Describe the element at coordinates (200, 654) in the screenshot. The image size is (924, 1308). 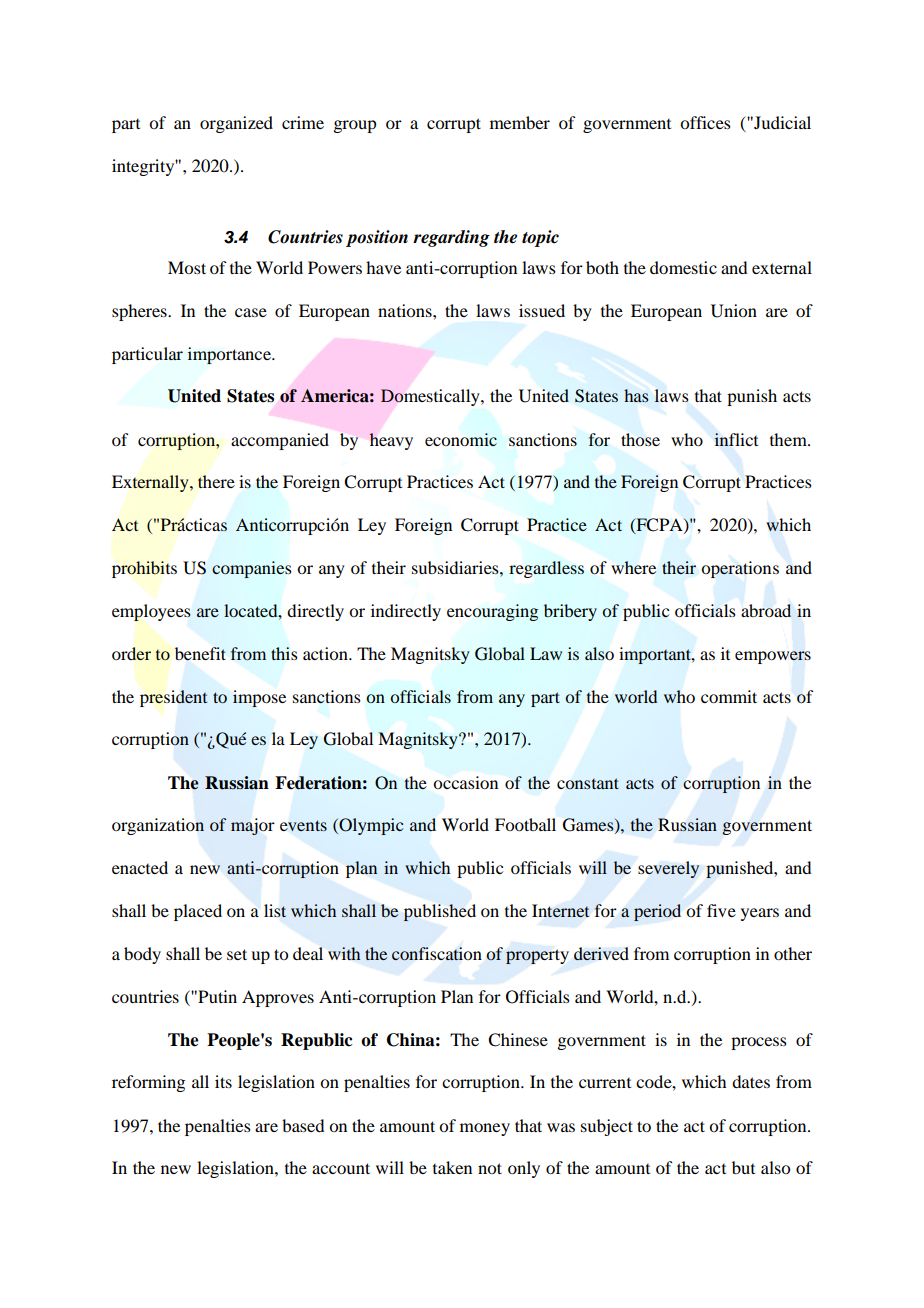
I see `benefit` at that location.
